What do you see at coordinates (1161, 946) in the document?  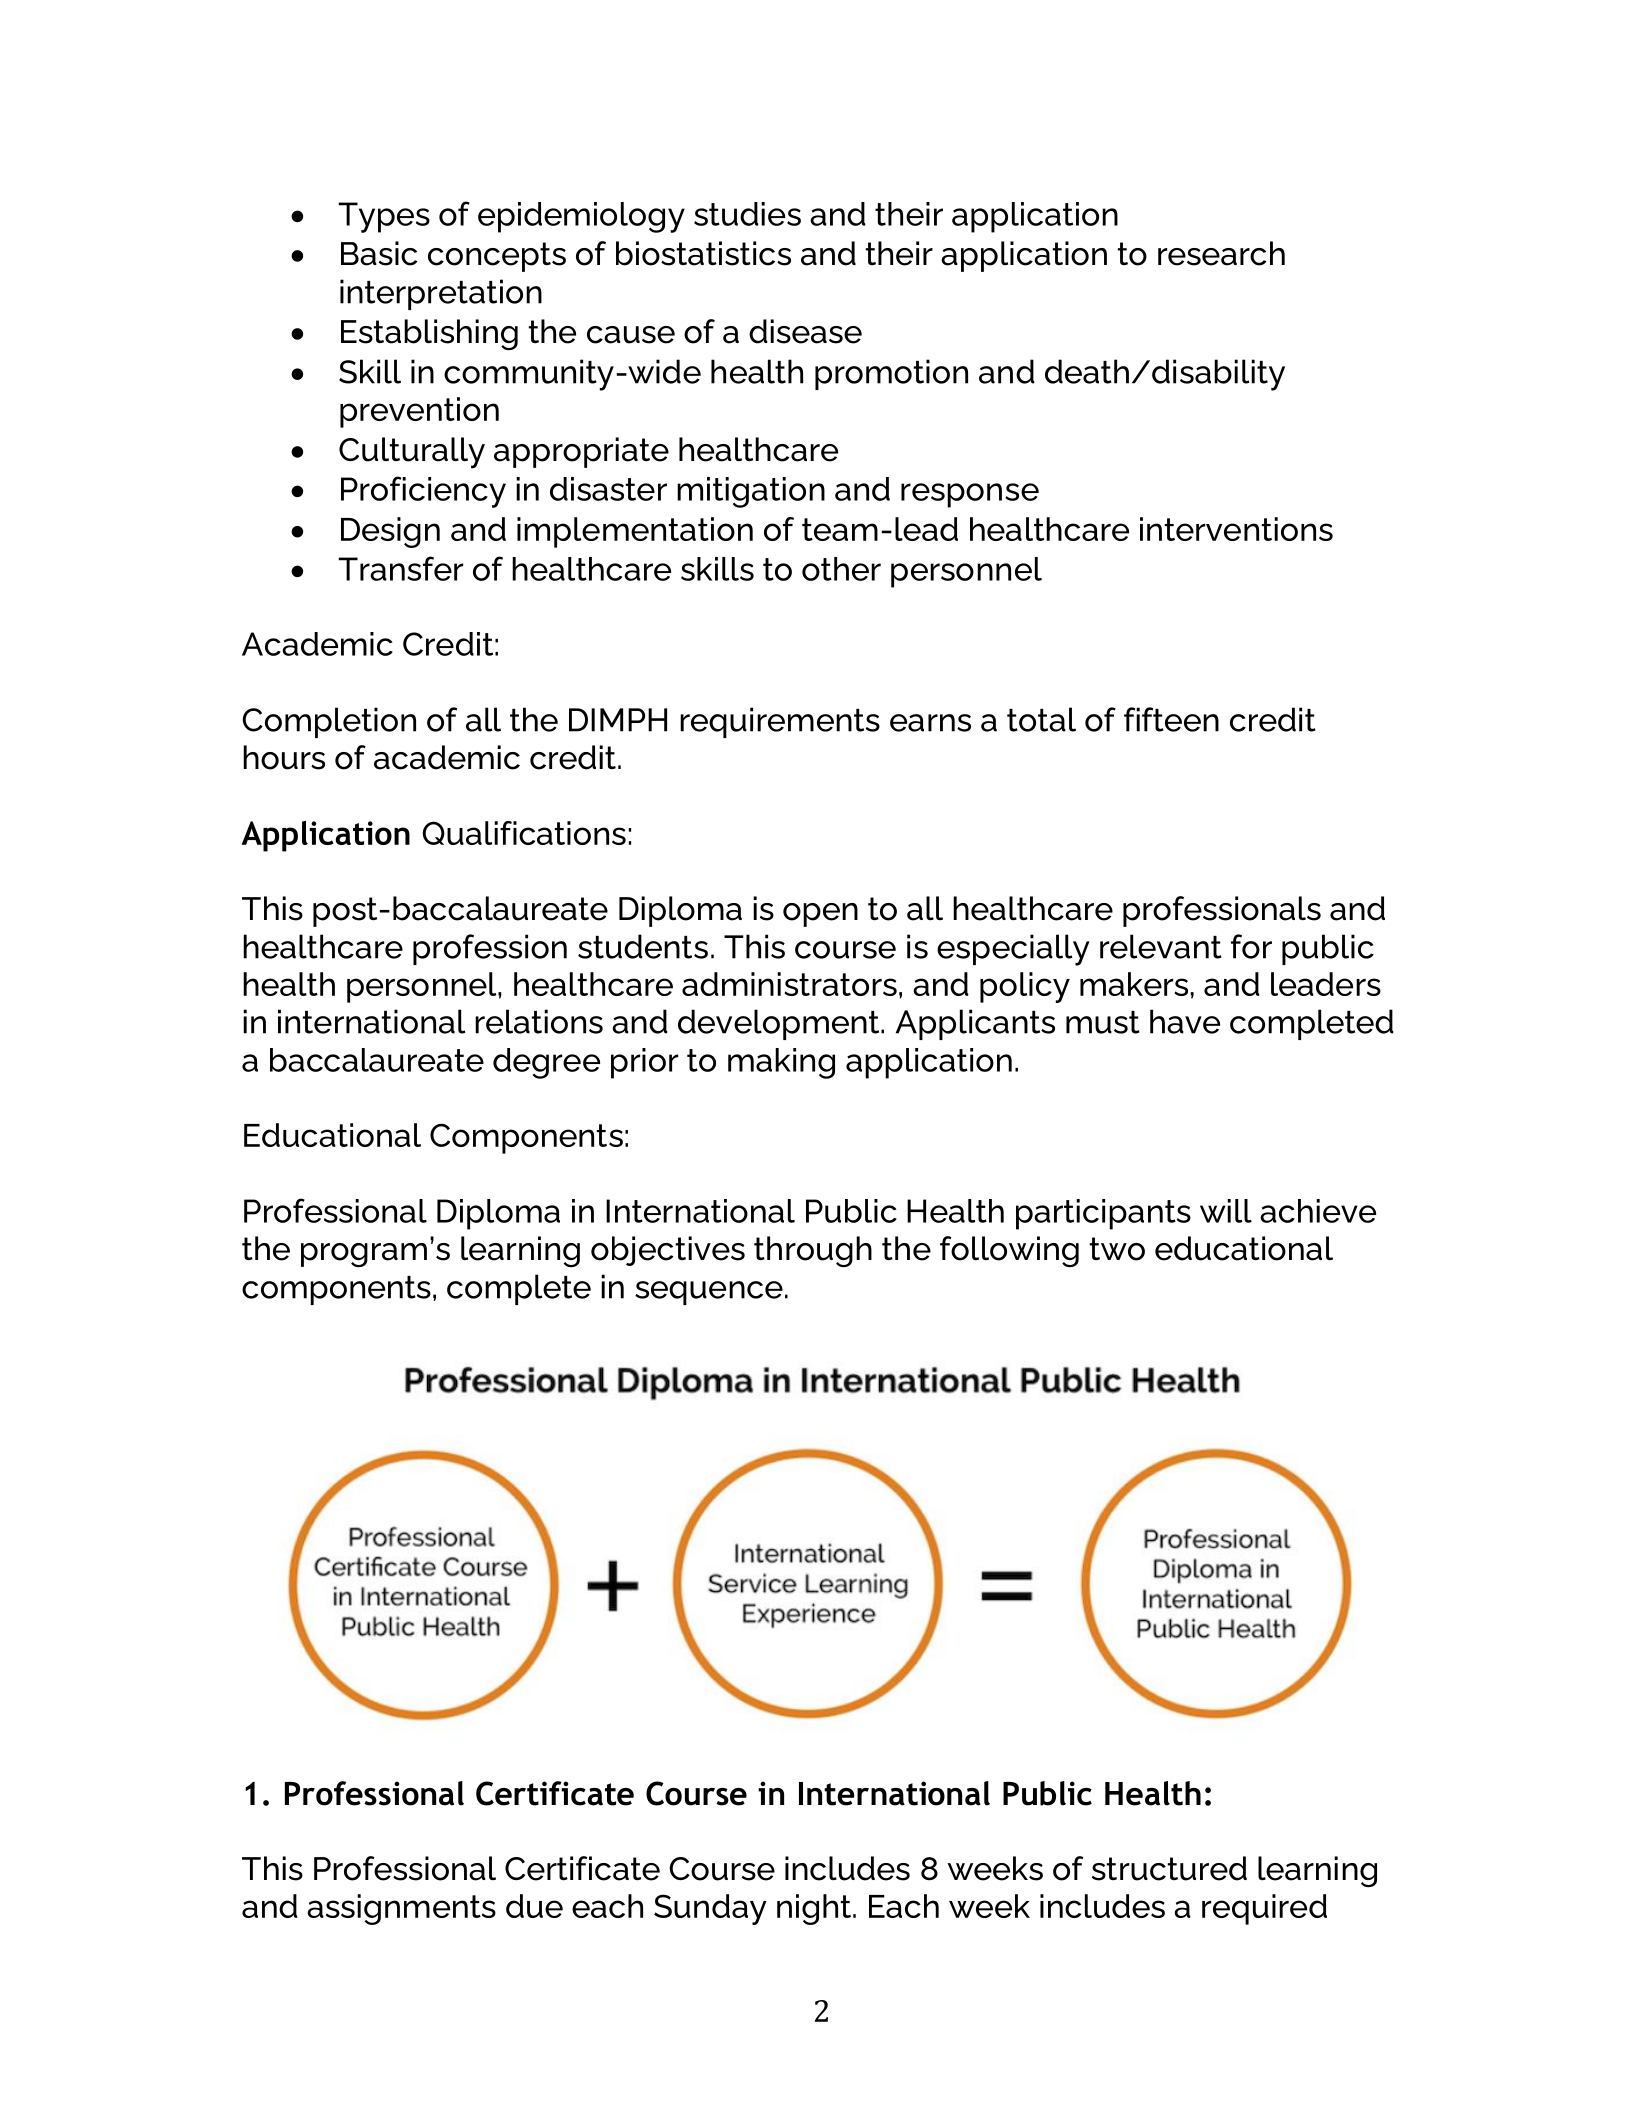 I see `relevant` at bounding box center [1161, 946].
